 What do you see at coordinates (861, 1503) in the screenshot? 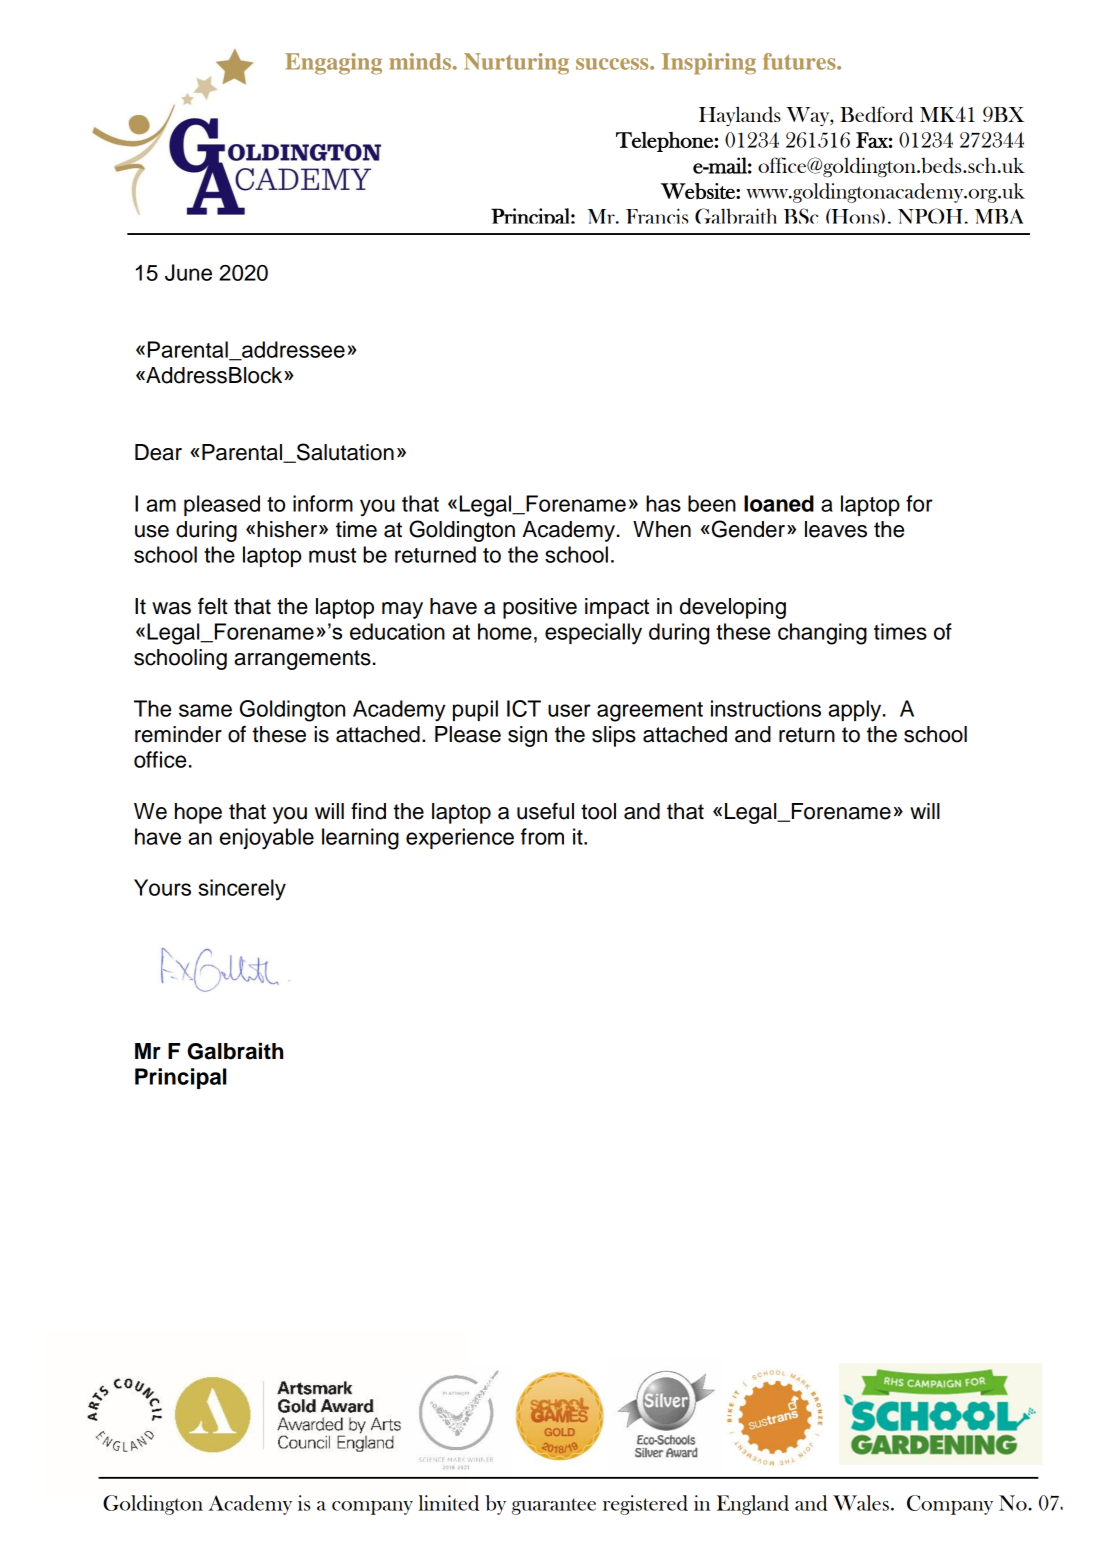
I see `Wales` at bounding box center [861, 1503].
